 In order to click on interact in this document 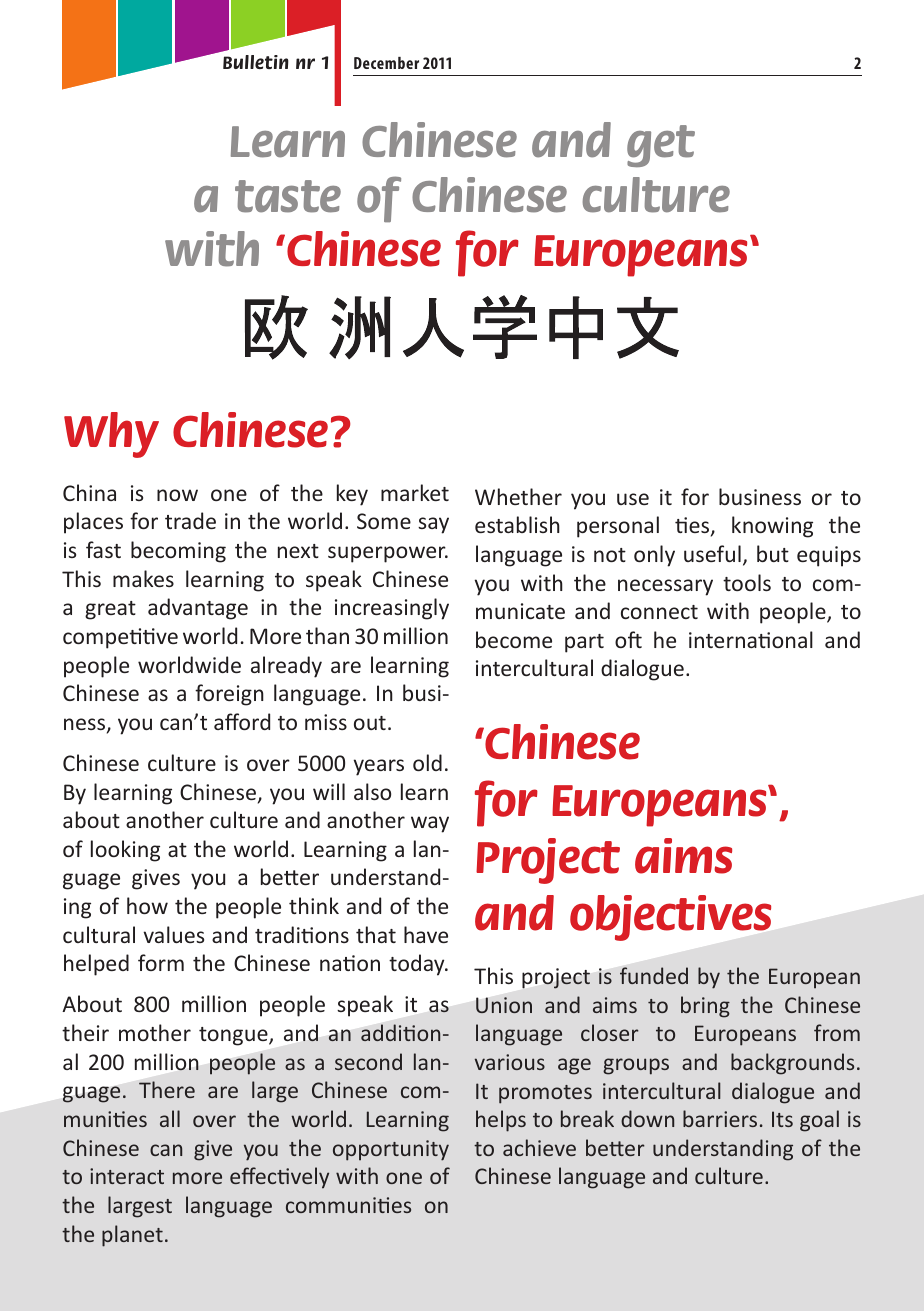, I will do `click(127, 1176)`.
